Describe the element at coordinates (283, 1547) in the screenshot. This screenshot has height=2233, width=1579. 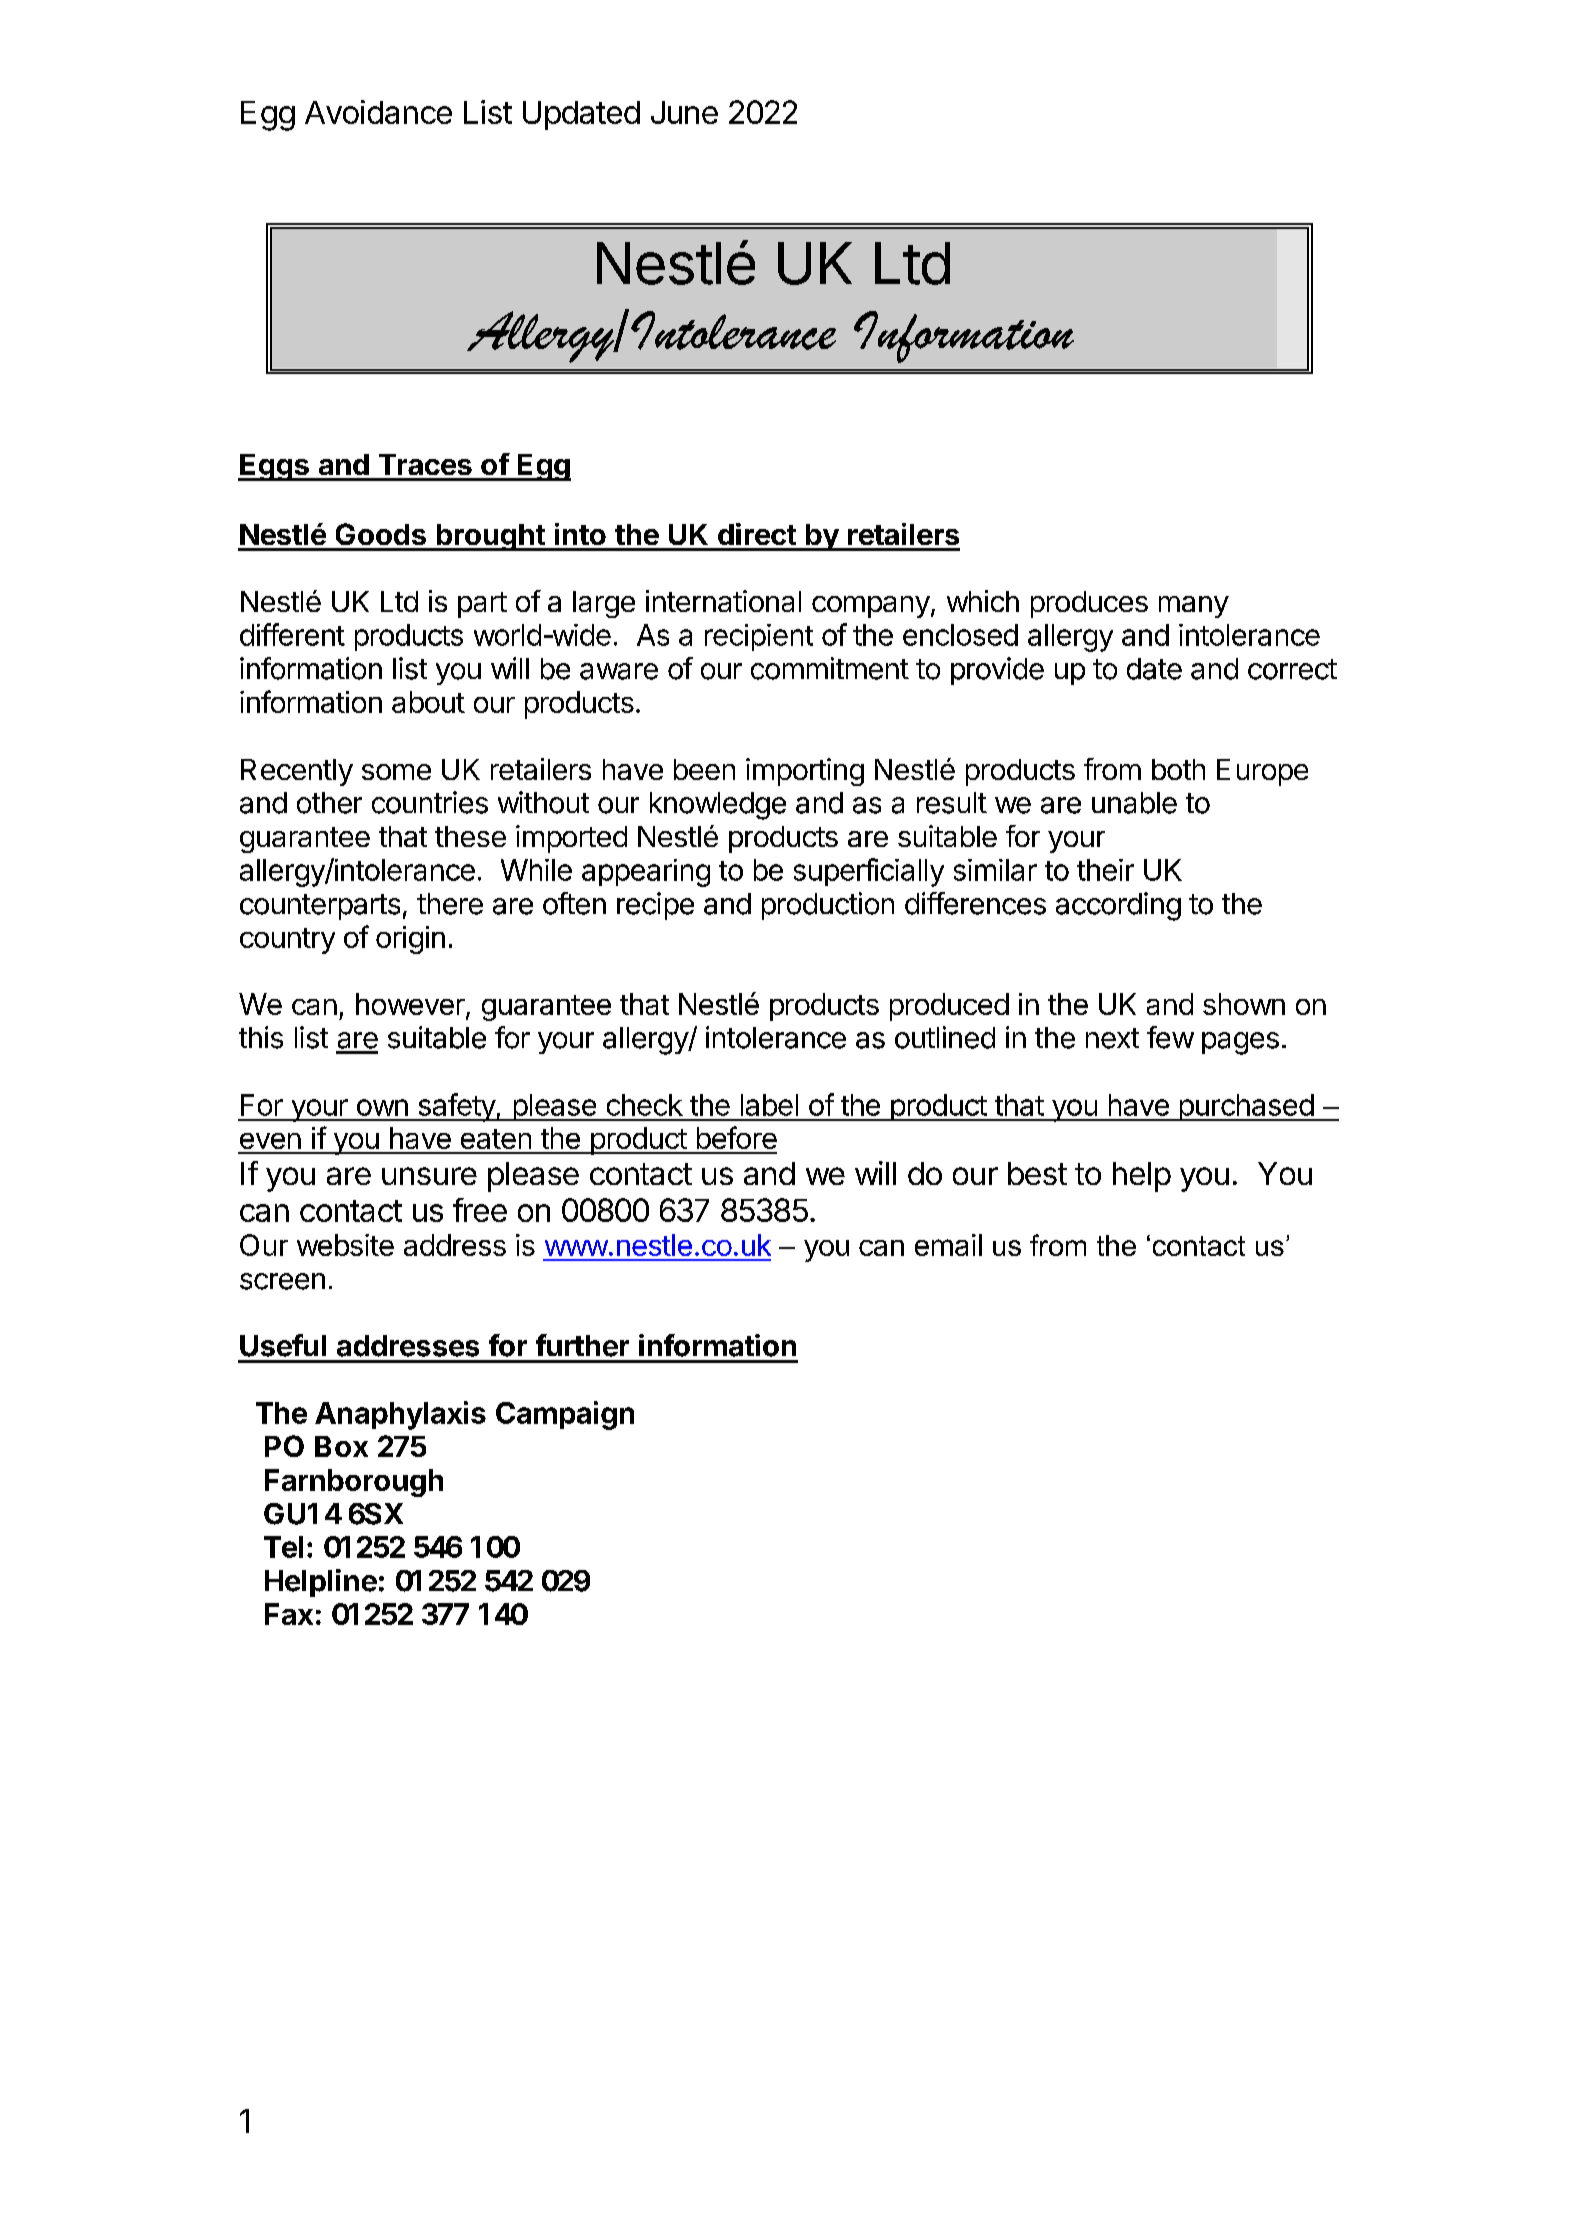
I see `Tel` at that location.
